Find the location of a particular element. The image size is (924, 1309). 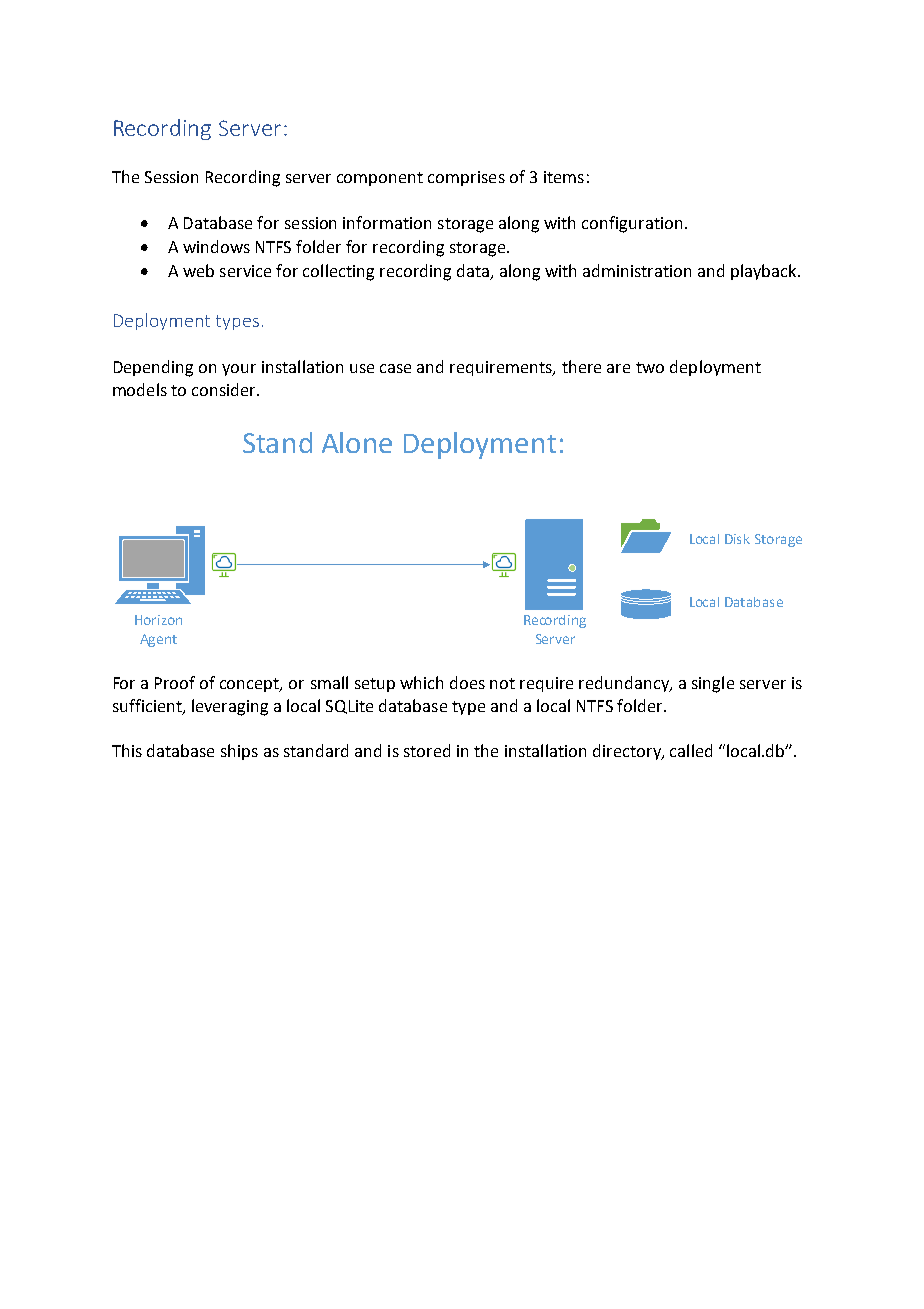

are is located at coordinates (618, 368).
